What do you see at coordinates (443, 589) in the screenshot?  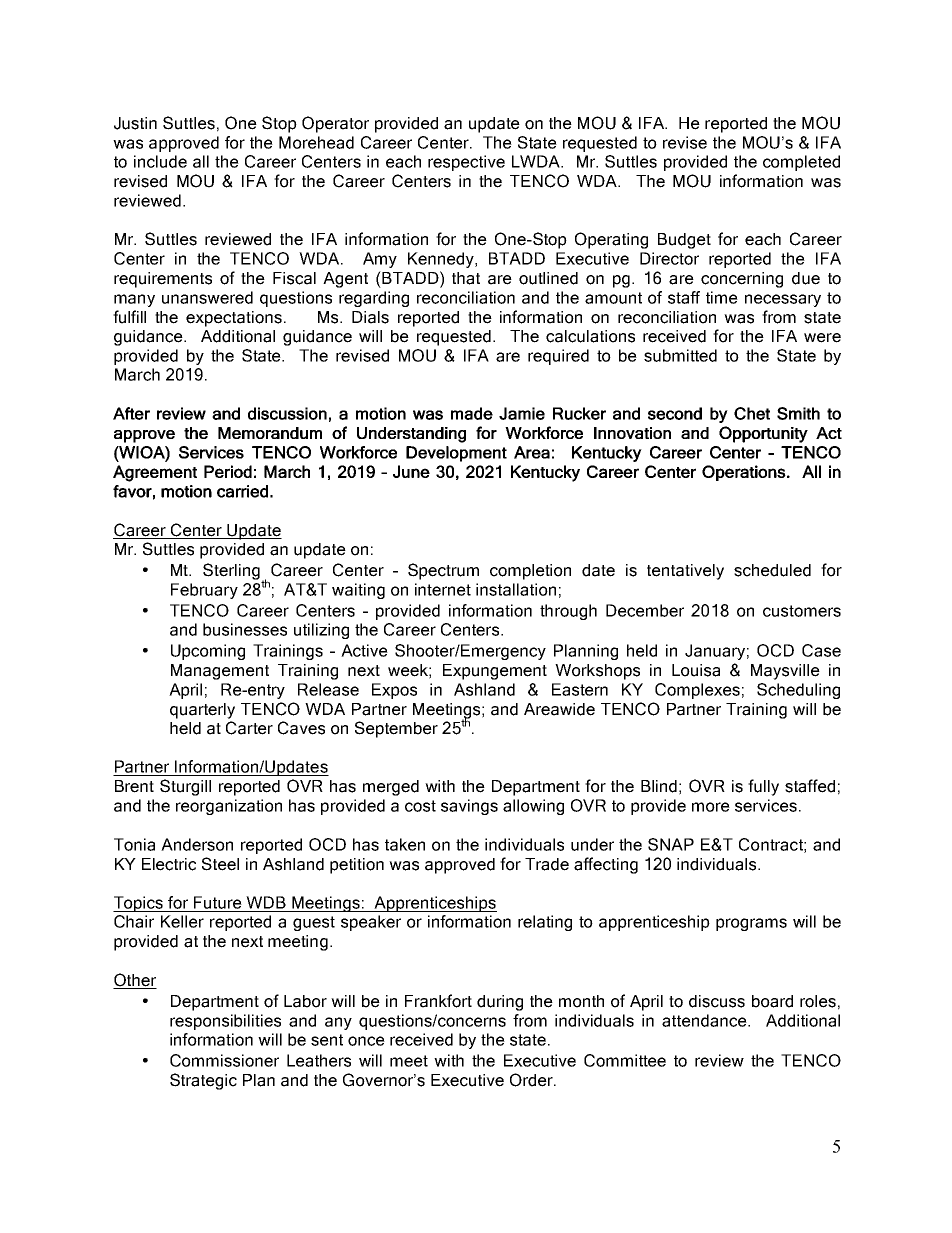 I see `internet` at bounding box center [443, 589].
